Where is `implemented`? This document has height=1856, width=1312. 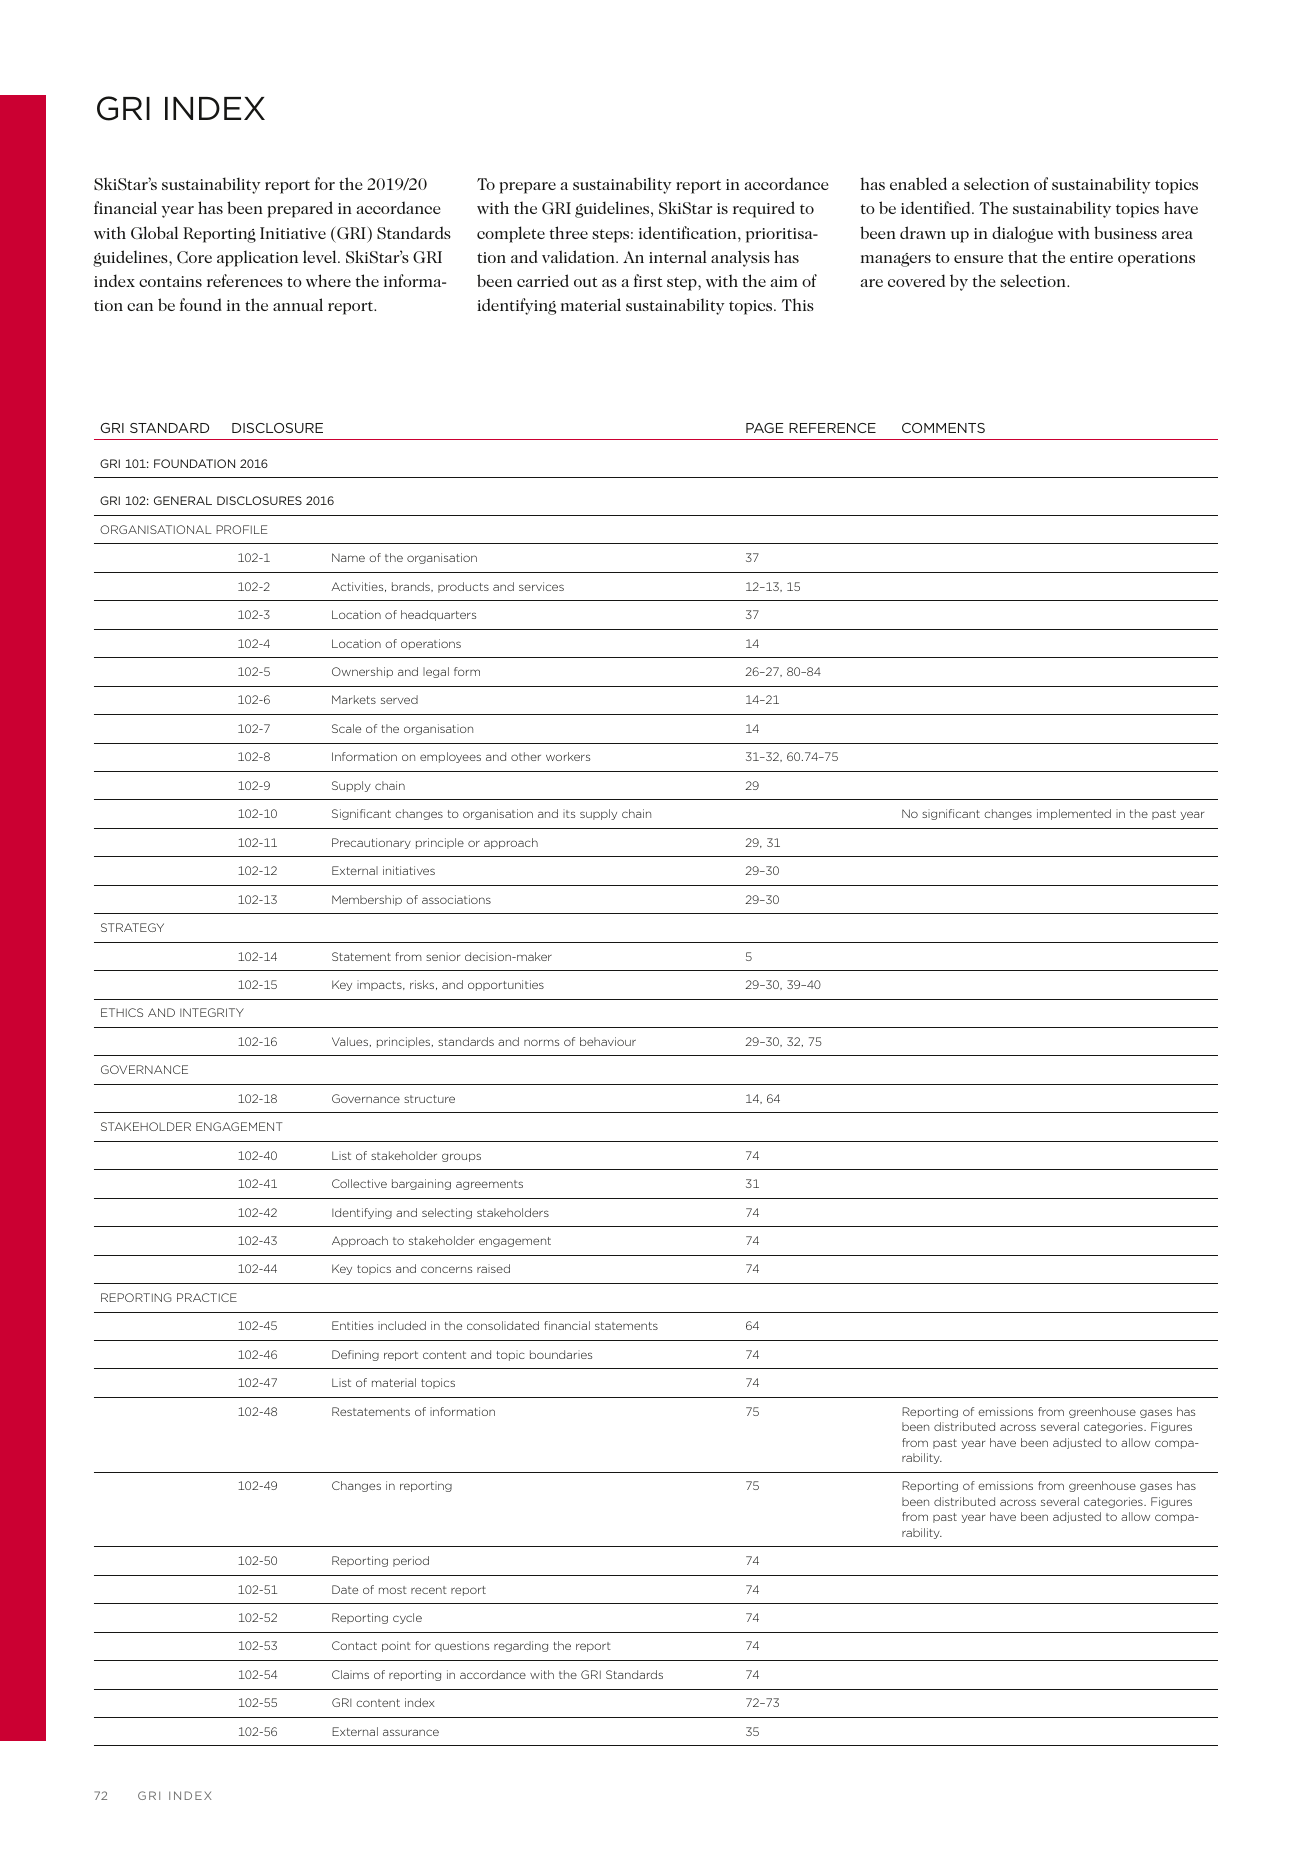
implemented is located at coordinates (1074, 814).
